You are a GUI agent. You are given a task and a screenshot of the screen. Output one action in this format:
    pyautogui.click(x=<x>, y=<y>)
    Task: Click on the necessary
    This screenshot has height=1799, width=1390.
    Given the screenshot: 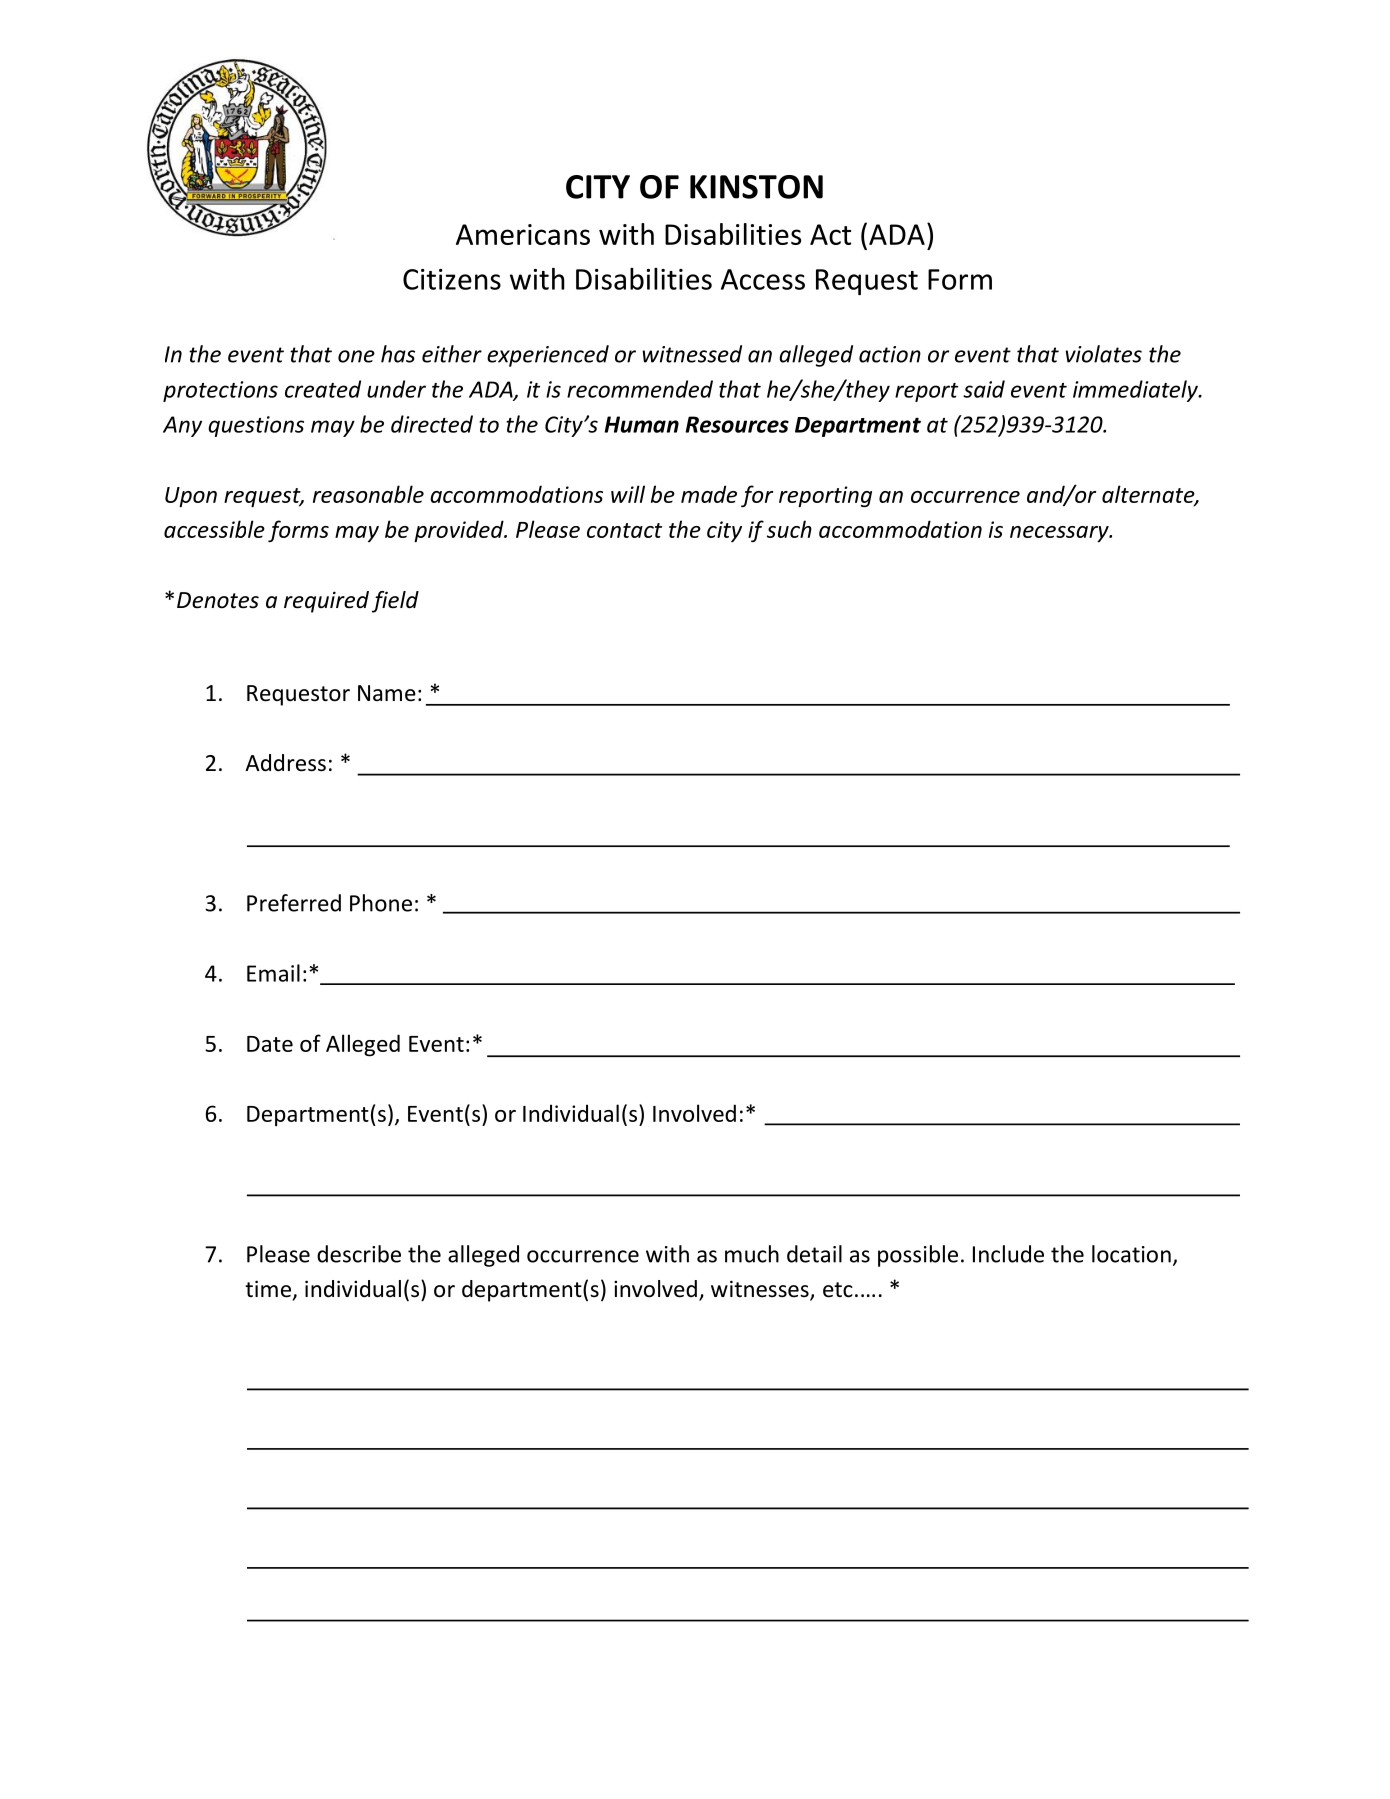 What is the action you would take?
    pyautogui.click(x=1060, y=534)
